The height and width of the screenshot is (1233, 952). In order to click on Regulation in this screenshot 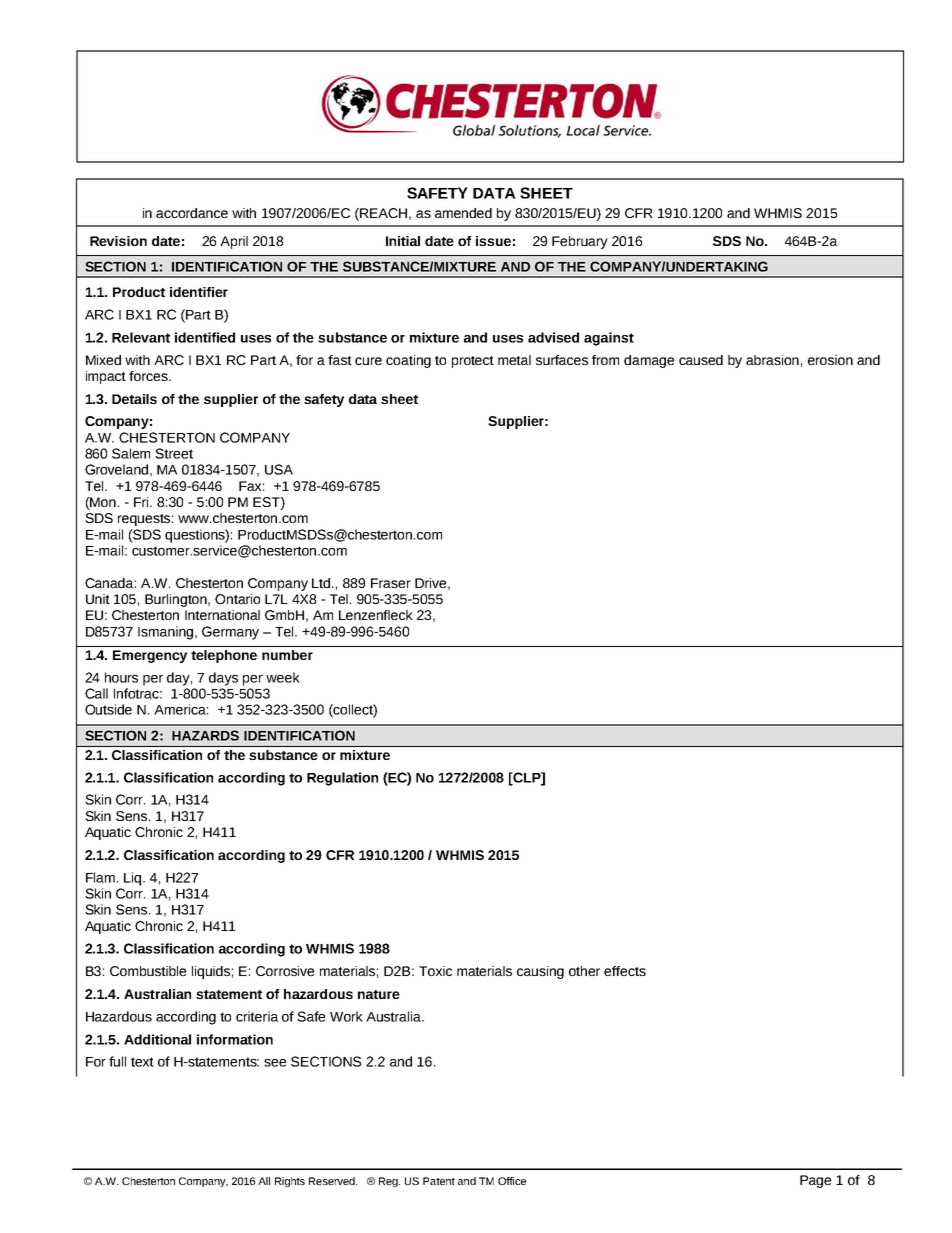, I will do `click(342, 779)`.
